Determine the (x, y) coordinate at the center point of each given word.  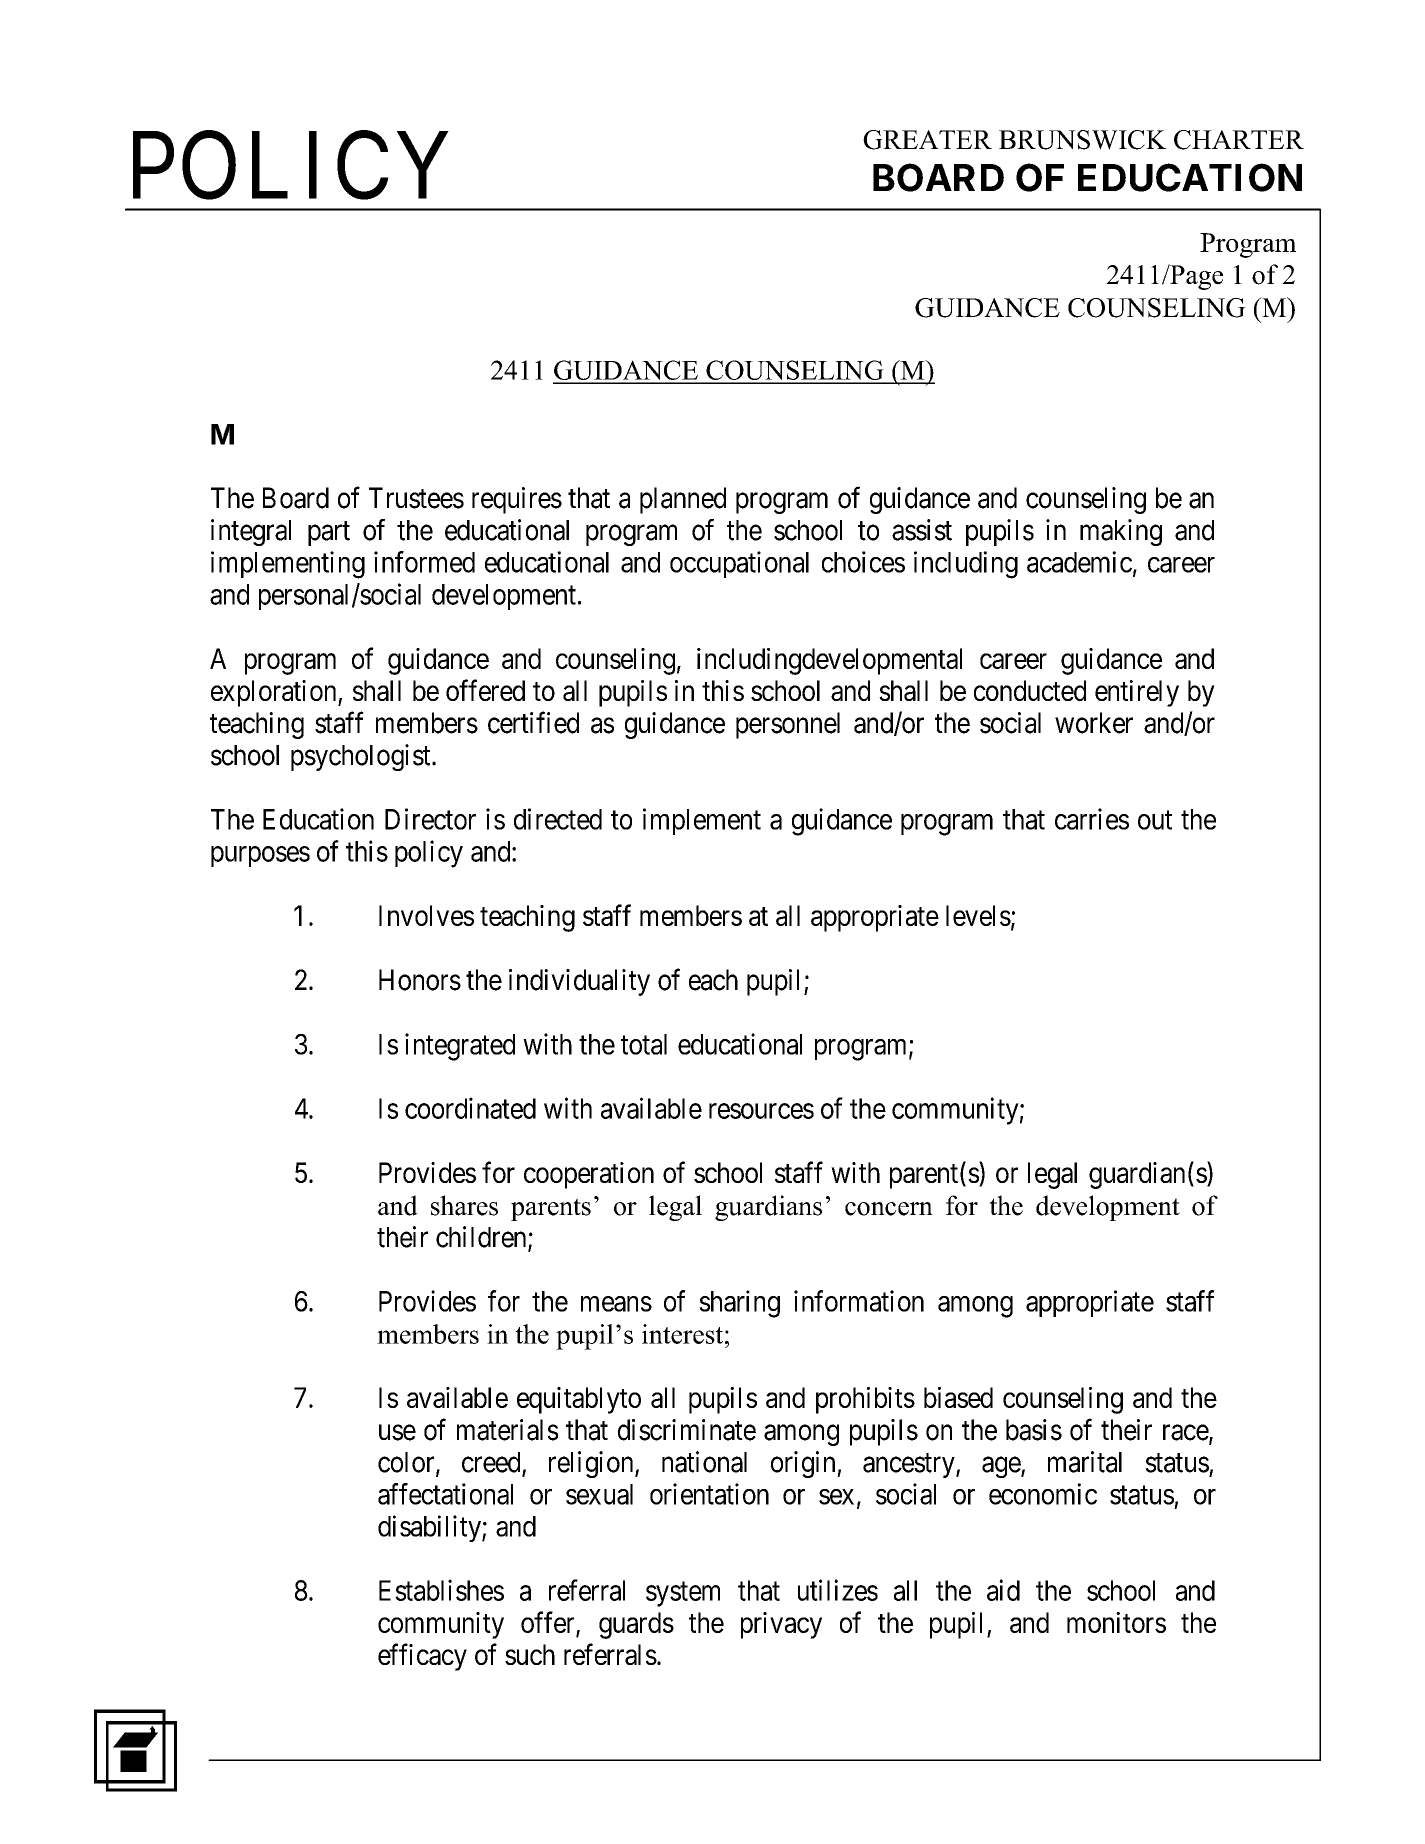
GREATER (927, 140)
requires (517, 500)
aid (1003, 1590)
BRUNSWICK (1083, 140)
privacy (781, 1625)
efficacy (422, 1657)
